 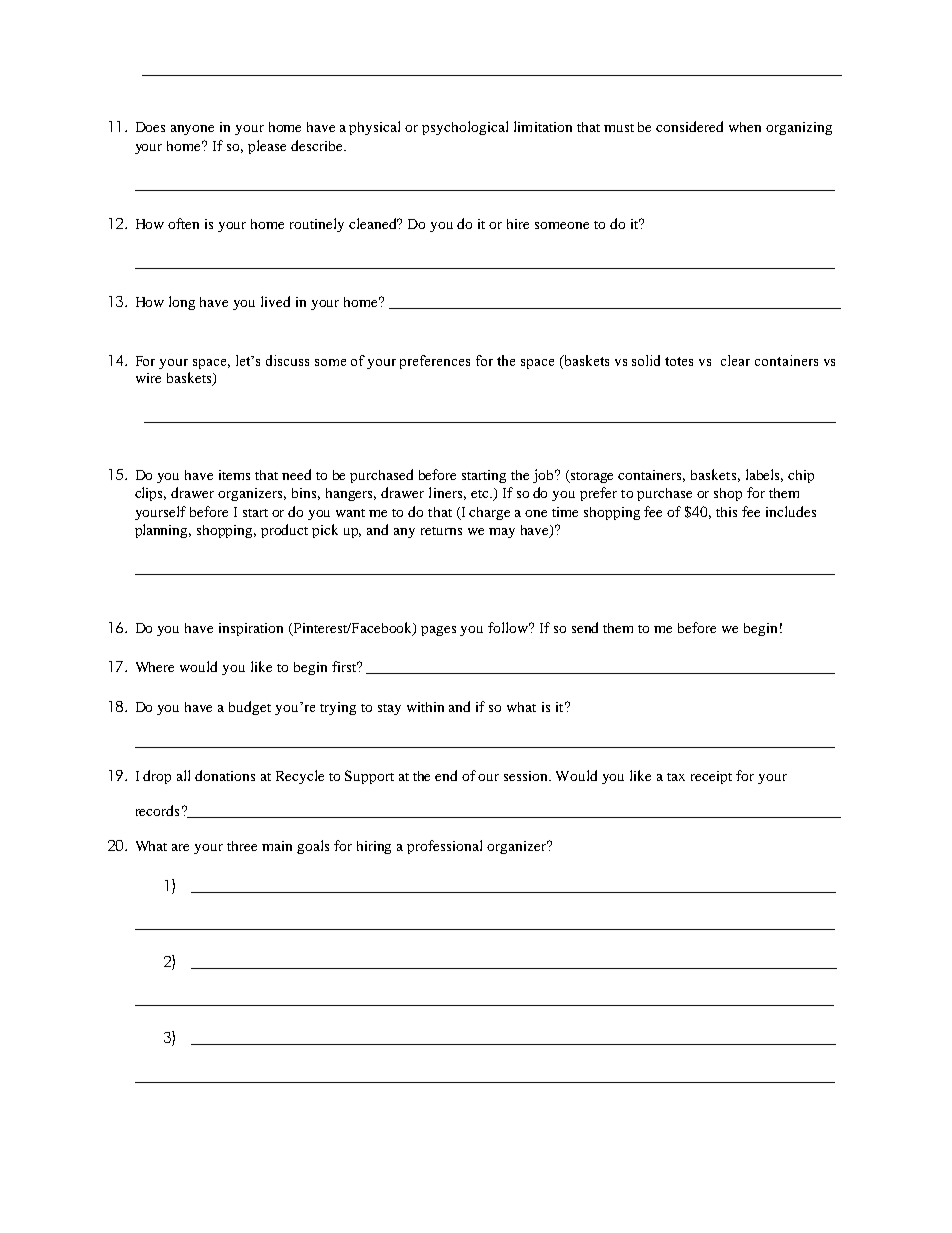 I want to click on etc, so click(x=481, y=494).
